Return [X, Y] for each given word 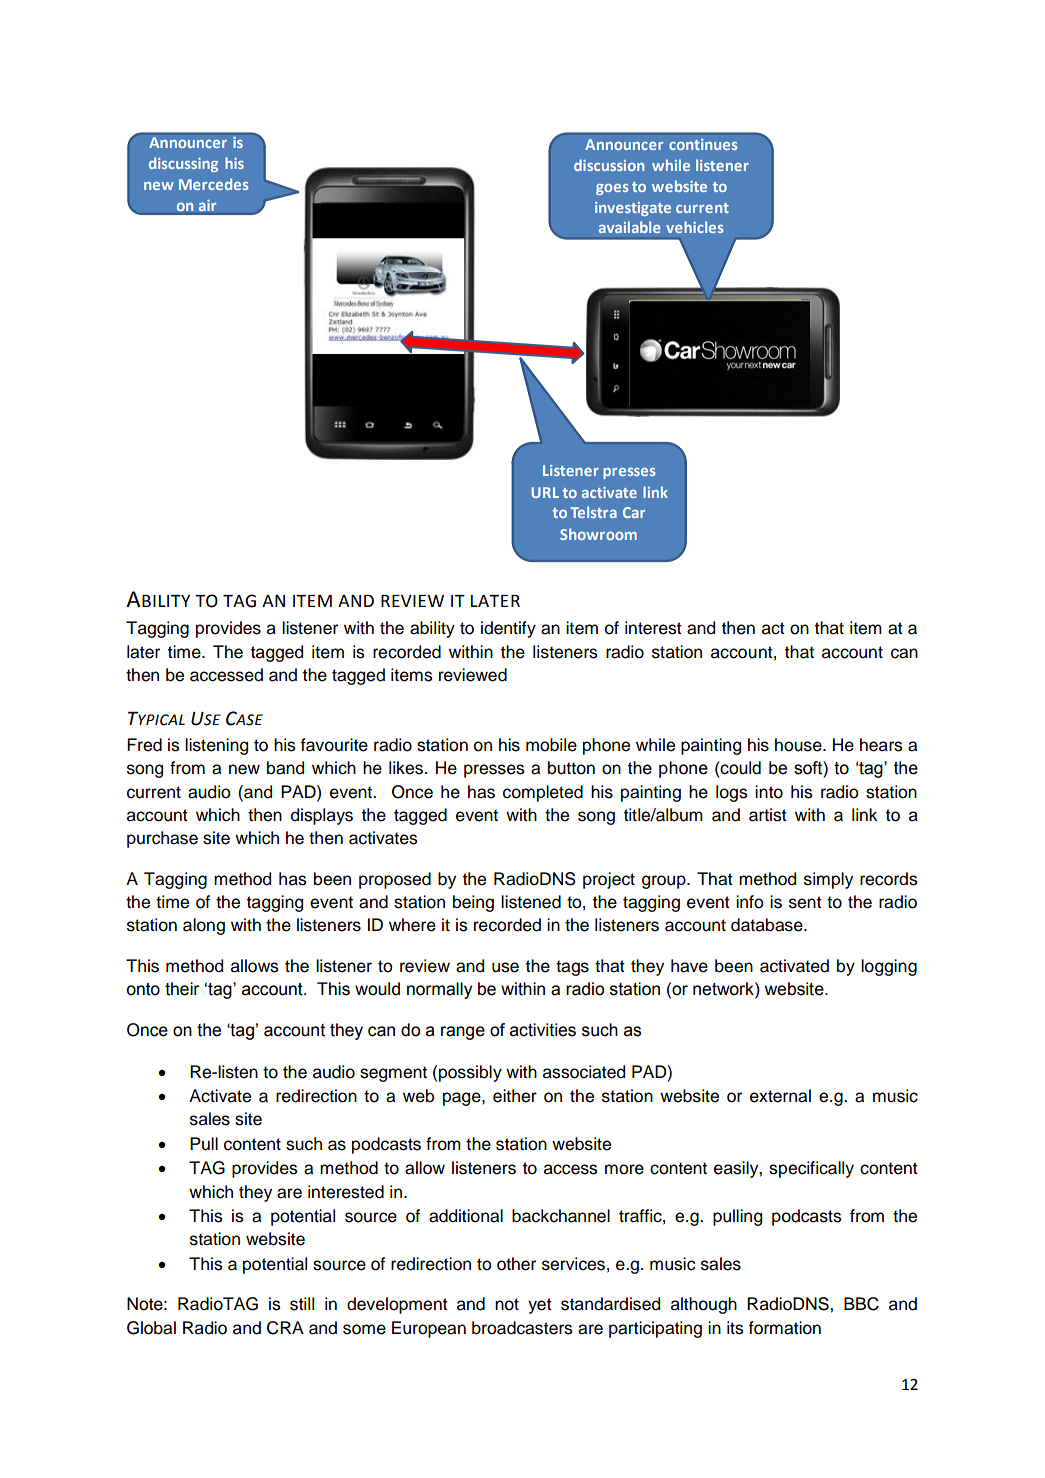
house [799, 745]
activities [543, 1030]
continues [703, 144]
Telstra [593, 512]
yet [540, 1306]
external [780, 1096]
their [182, 989]
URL [545, 492]
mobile [551, 745]
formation [784, 1328]
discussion [609, 165]
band [285, 768]
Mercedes [214, 184]
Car [634, 512]
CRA [285, 1328]
